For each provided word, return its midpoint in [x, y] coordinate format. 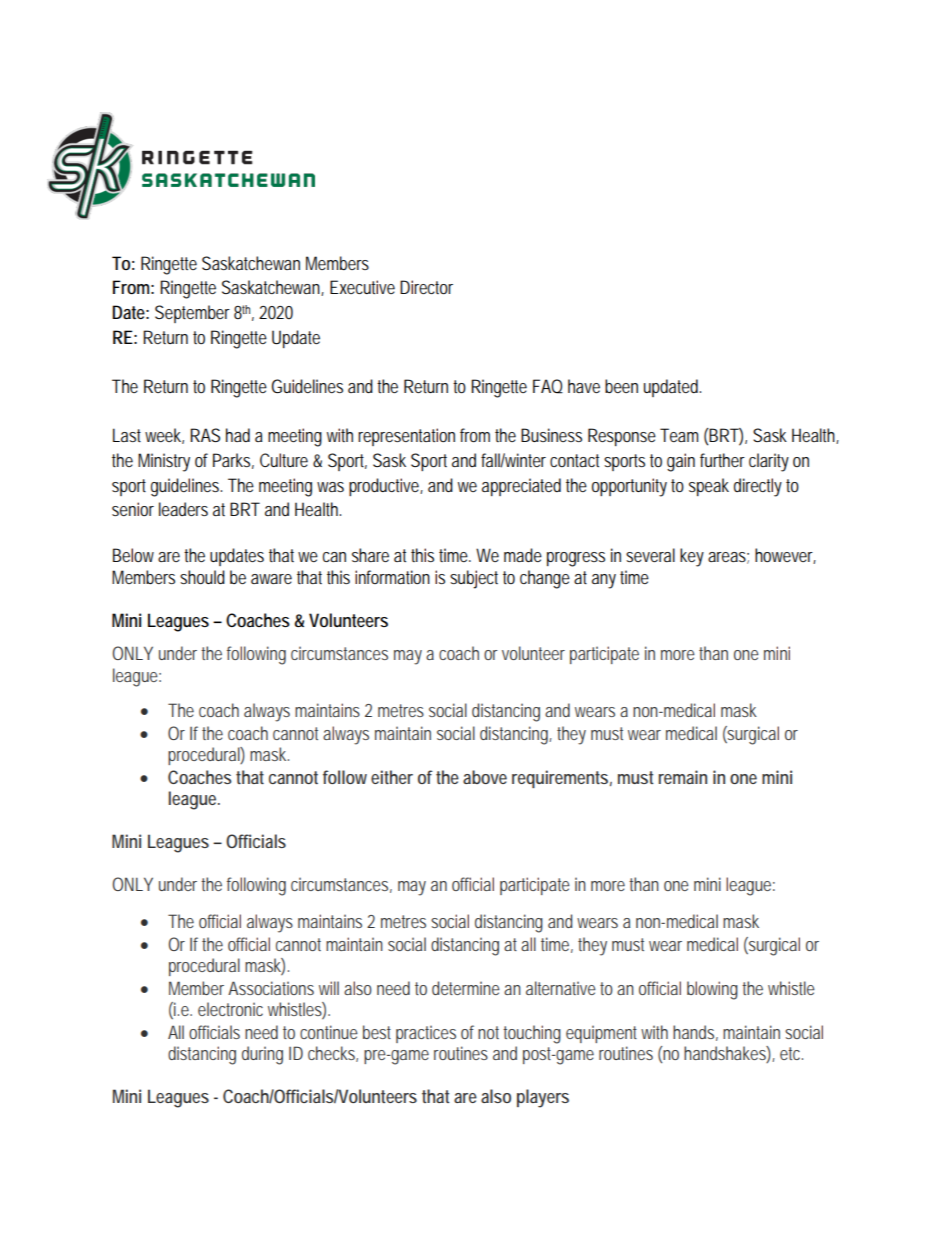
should [202, 577]
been [621, 386]
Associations [271, 988]
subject [474, 579]
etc [791, 1053]
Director [426, 287]
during [262, 1055]
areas [728, 558]
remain [683, 777]
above [485, 777]
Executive [362, 287]
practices [426, 1034]
